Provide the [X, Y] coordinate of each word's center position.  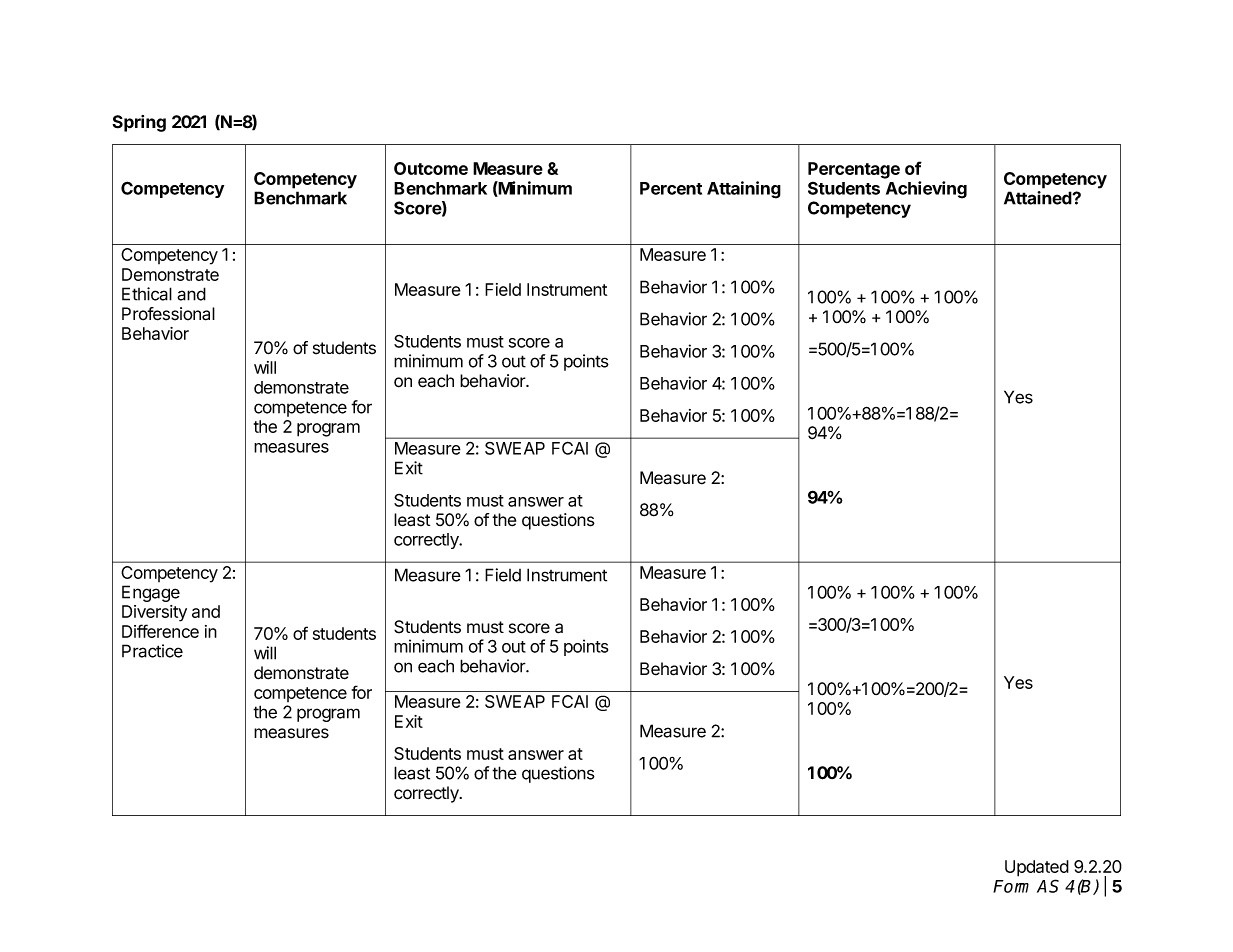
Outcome [431, 168]
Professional [168, 314]
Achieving [926, 190]
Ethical [147, 294]
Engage [151, 593]
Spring [139, 123]
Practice [152, 651]
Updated [1037, 868]
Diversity [154, 613]
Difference [160, 631]
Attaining [744, 190]
